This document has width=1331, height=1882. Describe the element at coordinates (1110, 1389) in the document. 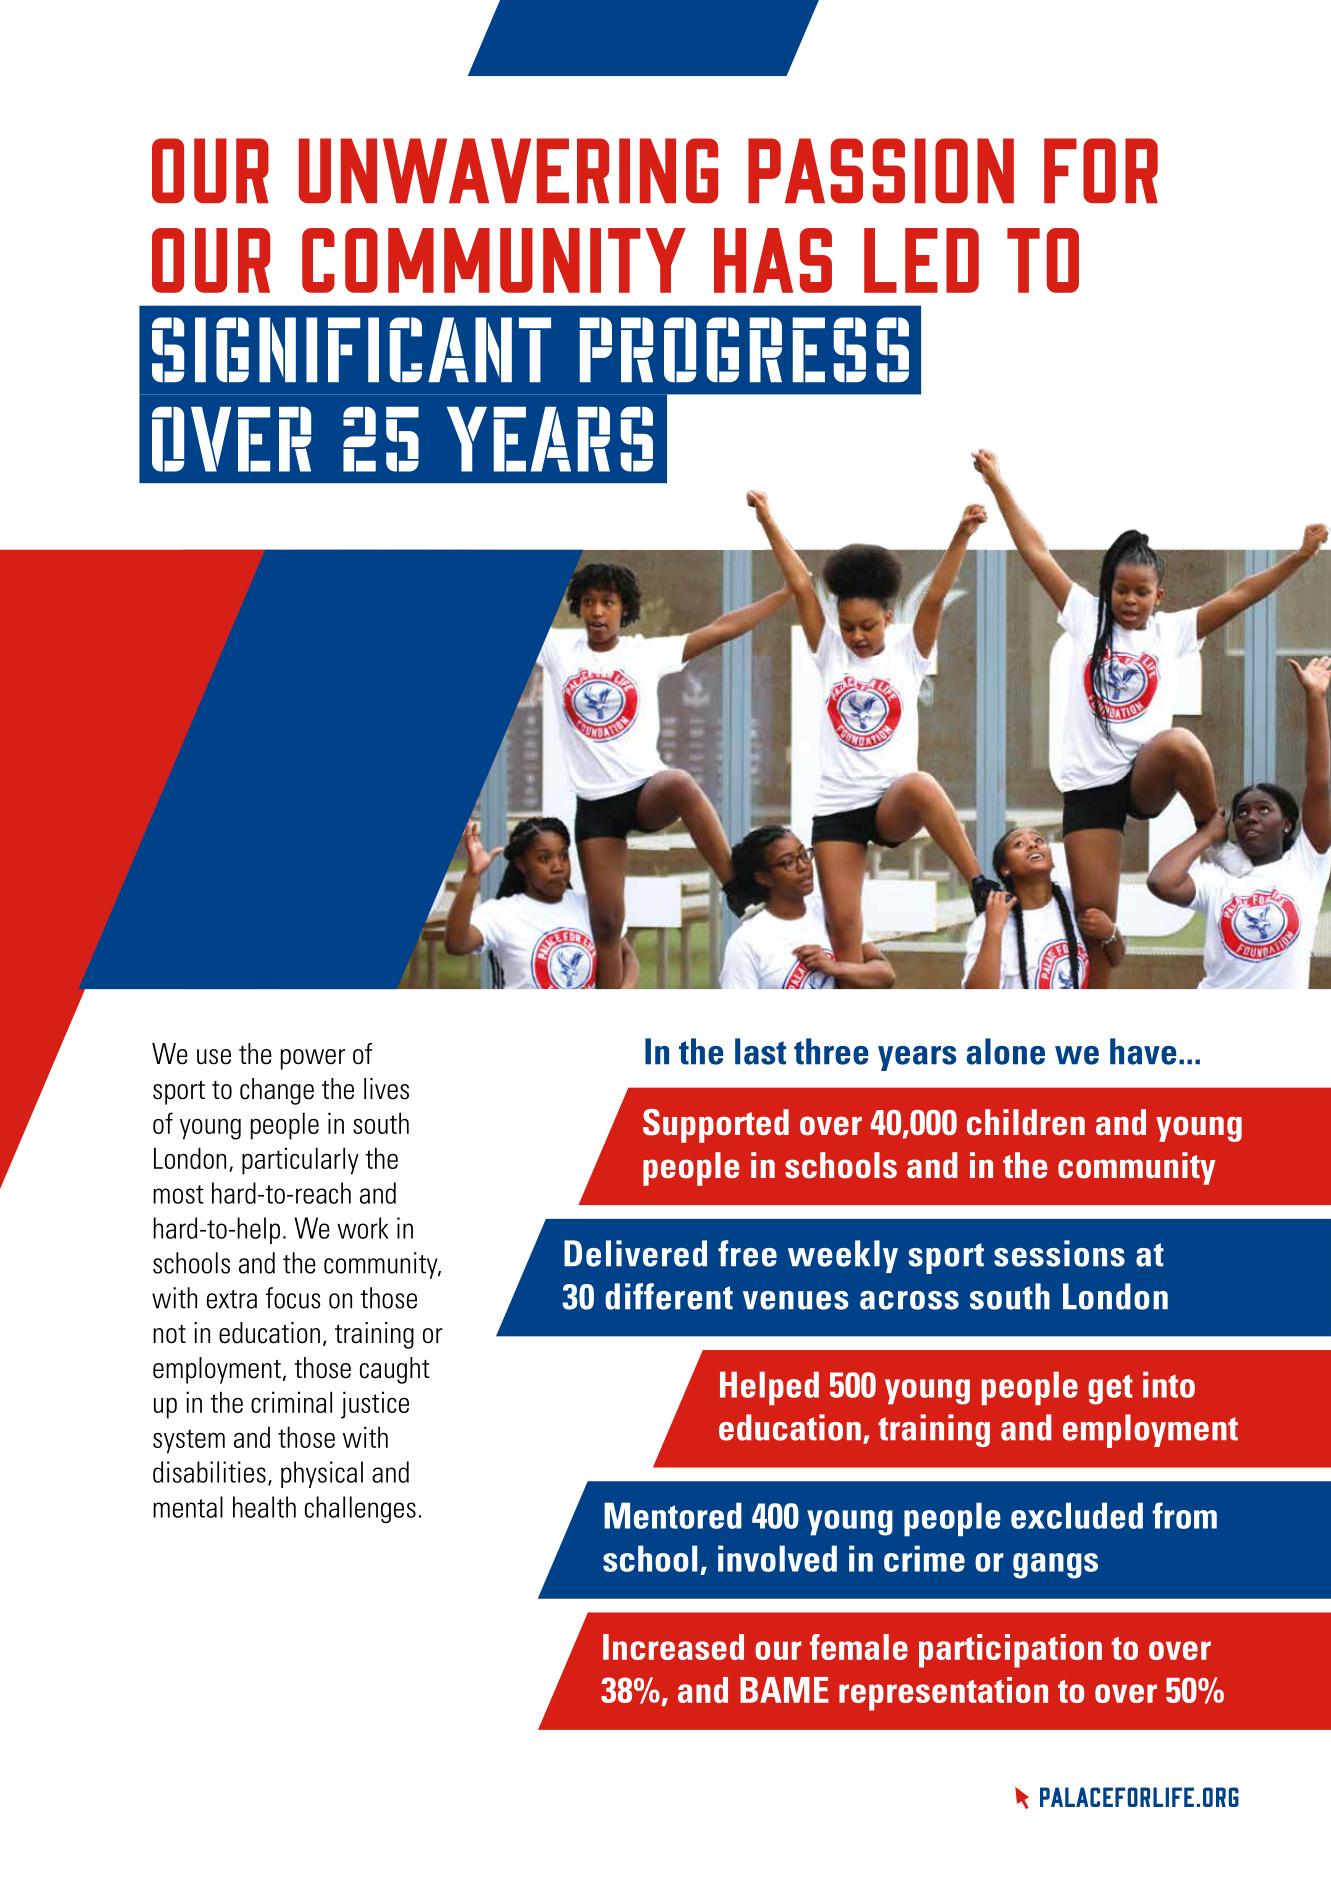

I see `get` at that location.
